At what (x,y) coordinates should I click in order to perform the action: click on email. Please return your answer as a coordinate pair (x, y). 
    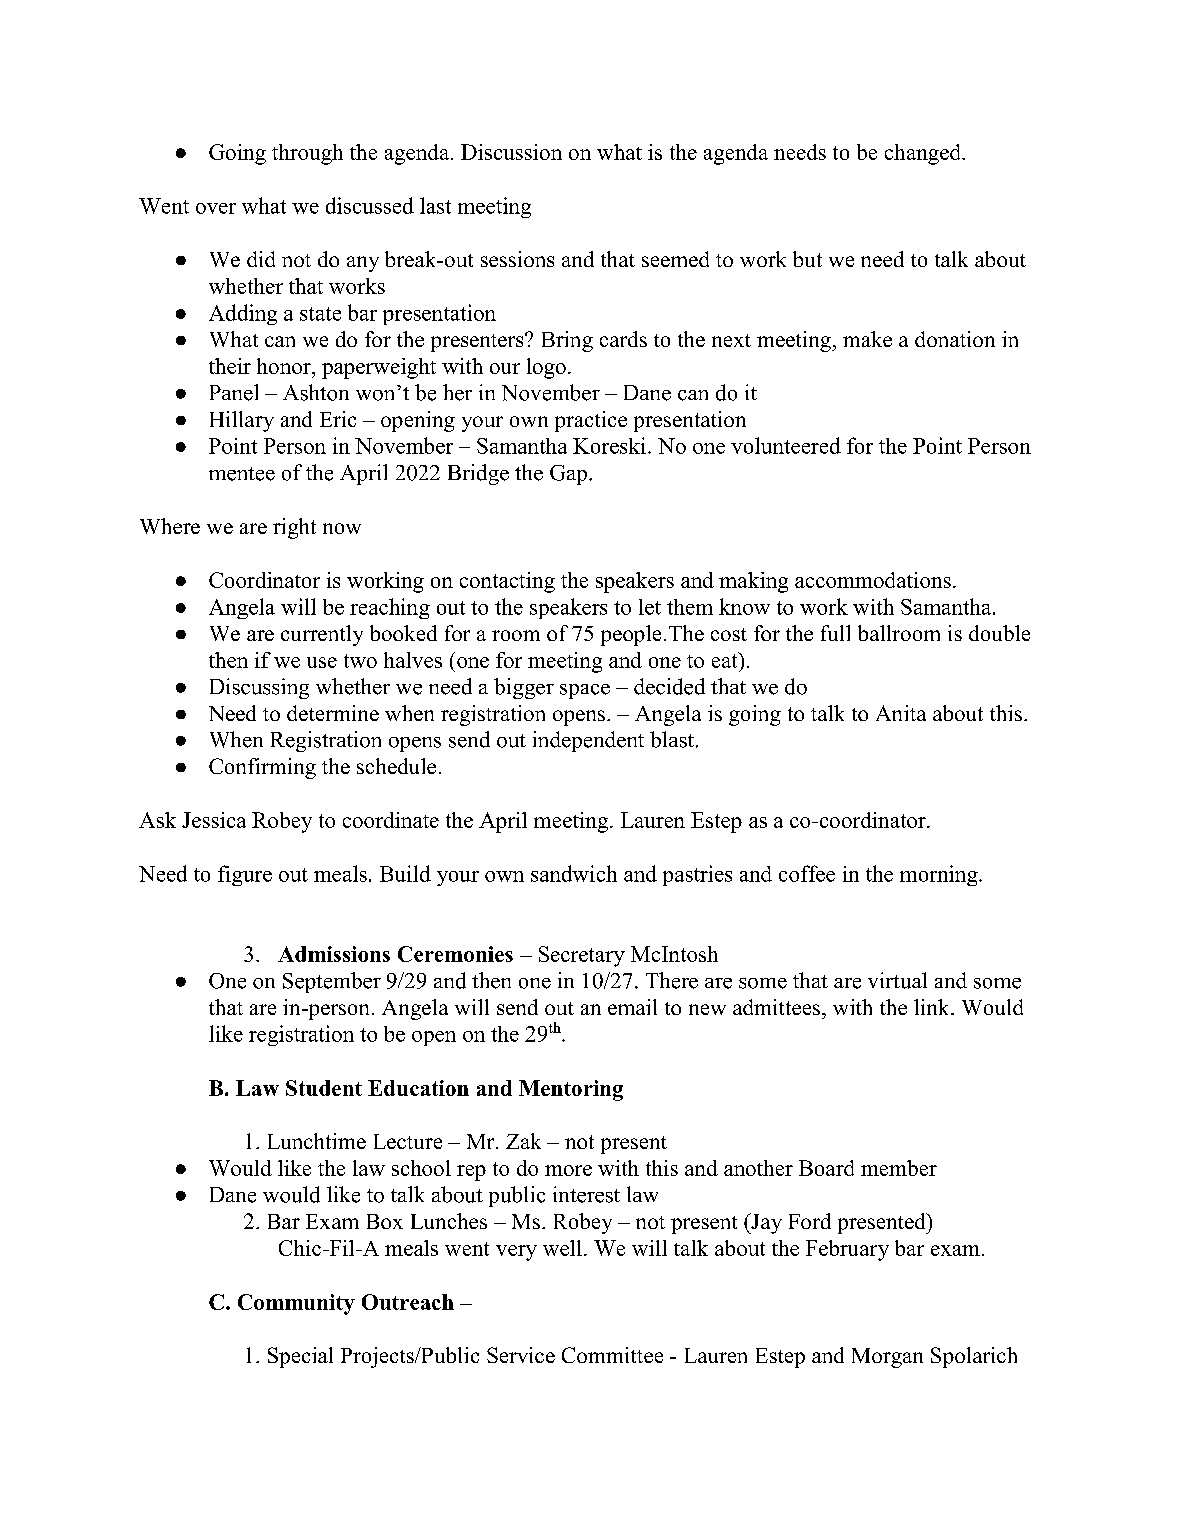
    Looking at the image, I should click on (632, 1007).
